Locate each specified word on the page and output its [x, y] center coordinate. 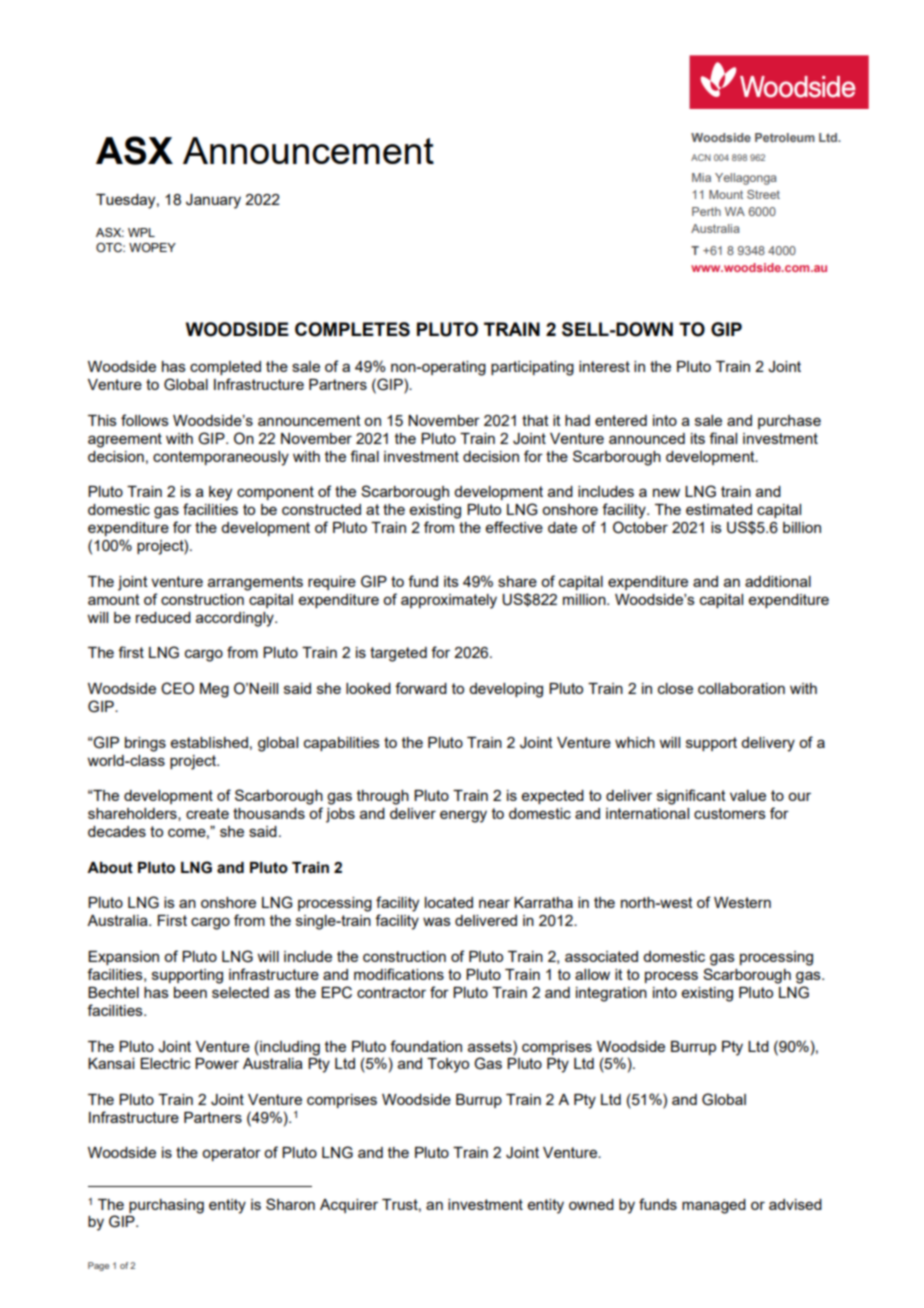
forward [421, 688]
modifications [399, 974]
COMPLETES [352, 329]
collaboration [741, 688]
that [535, 420]
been [190, 992]
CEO [177, 688]
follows [145, 420]
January [213, 201]
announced [647, 438]
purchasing [166, 1206]
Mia [701, 177]
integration [611, 994]
